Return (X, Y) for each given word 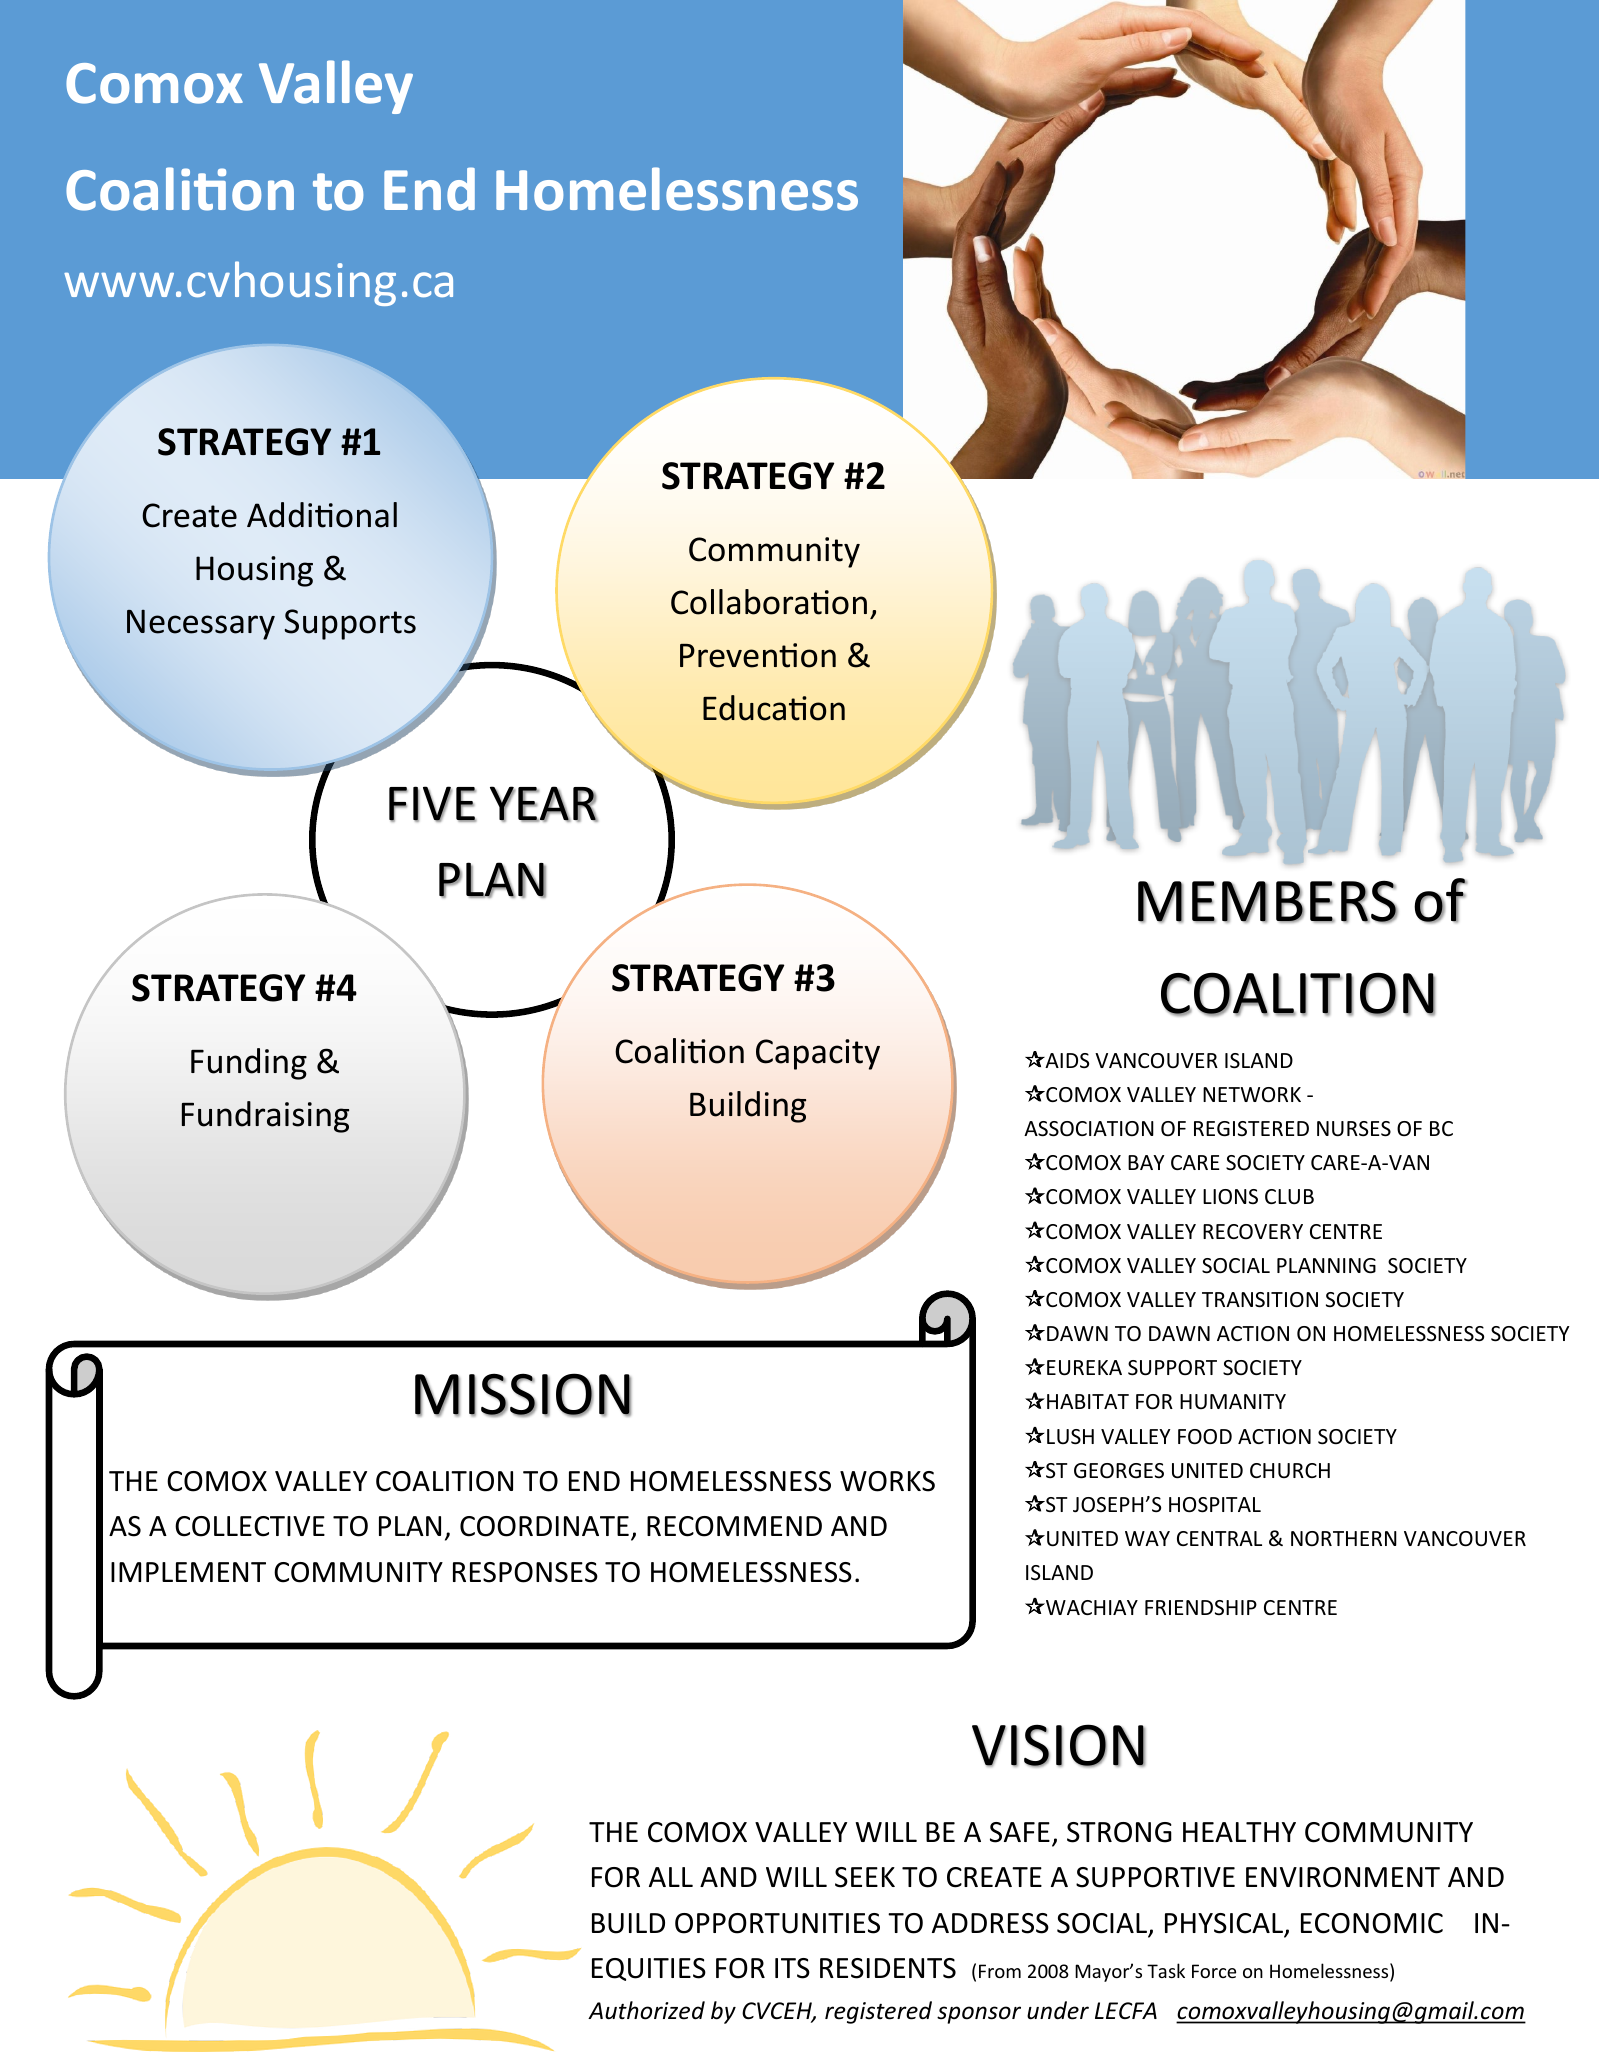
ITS (792, 1968)
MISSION (523, 1395)
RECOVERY (1253, 1231)
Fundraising (265, 1117)
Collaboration (769, 602)
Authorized (646, 2010)
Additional (322, 515)
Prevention (758, 655)
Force (1214, 1971)
